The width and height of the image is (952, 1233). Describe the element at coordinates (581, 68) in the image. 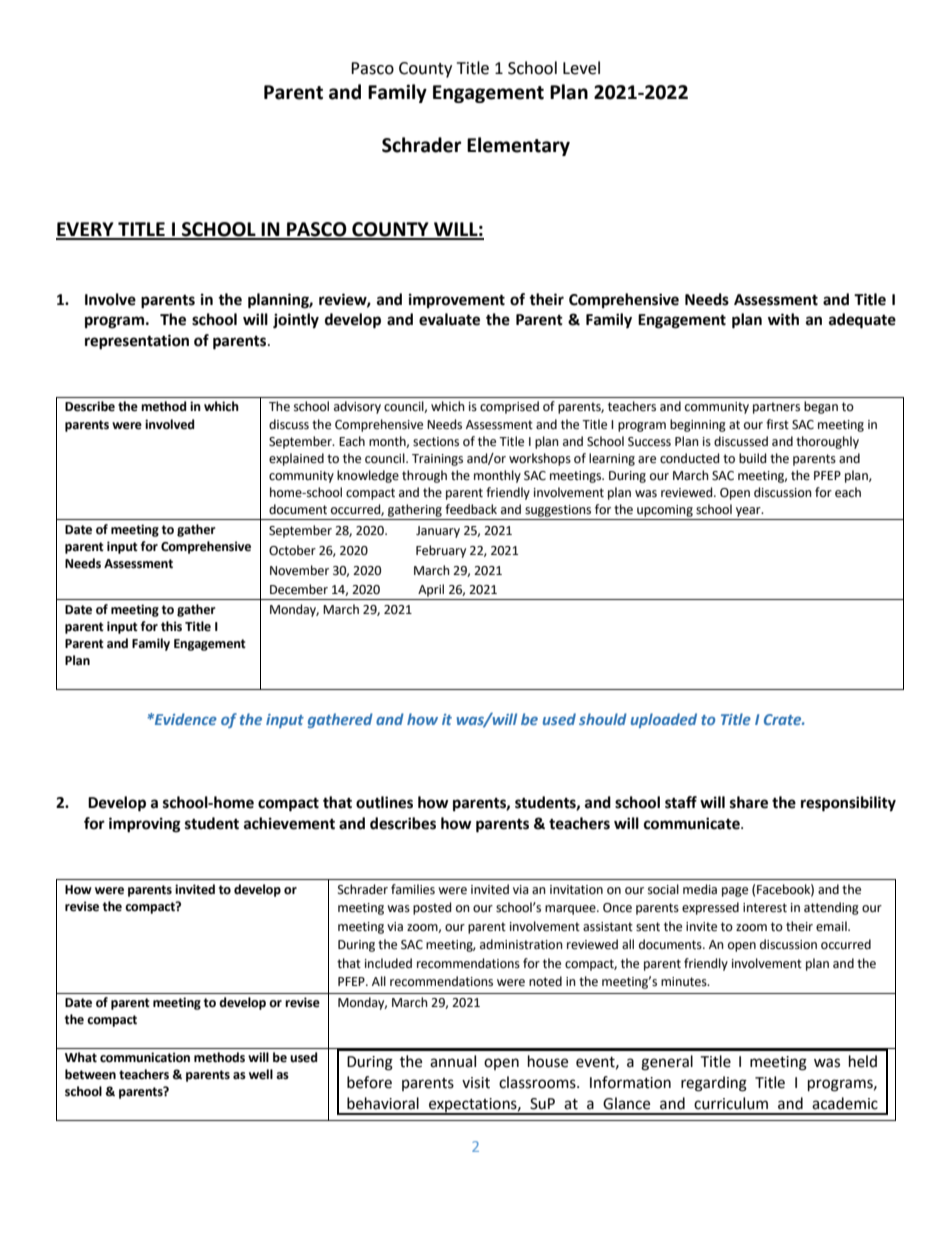

I see `Level` at that location.
